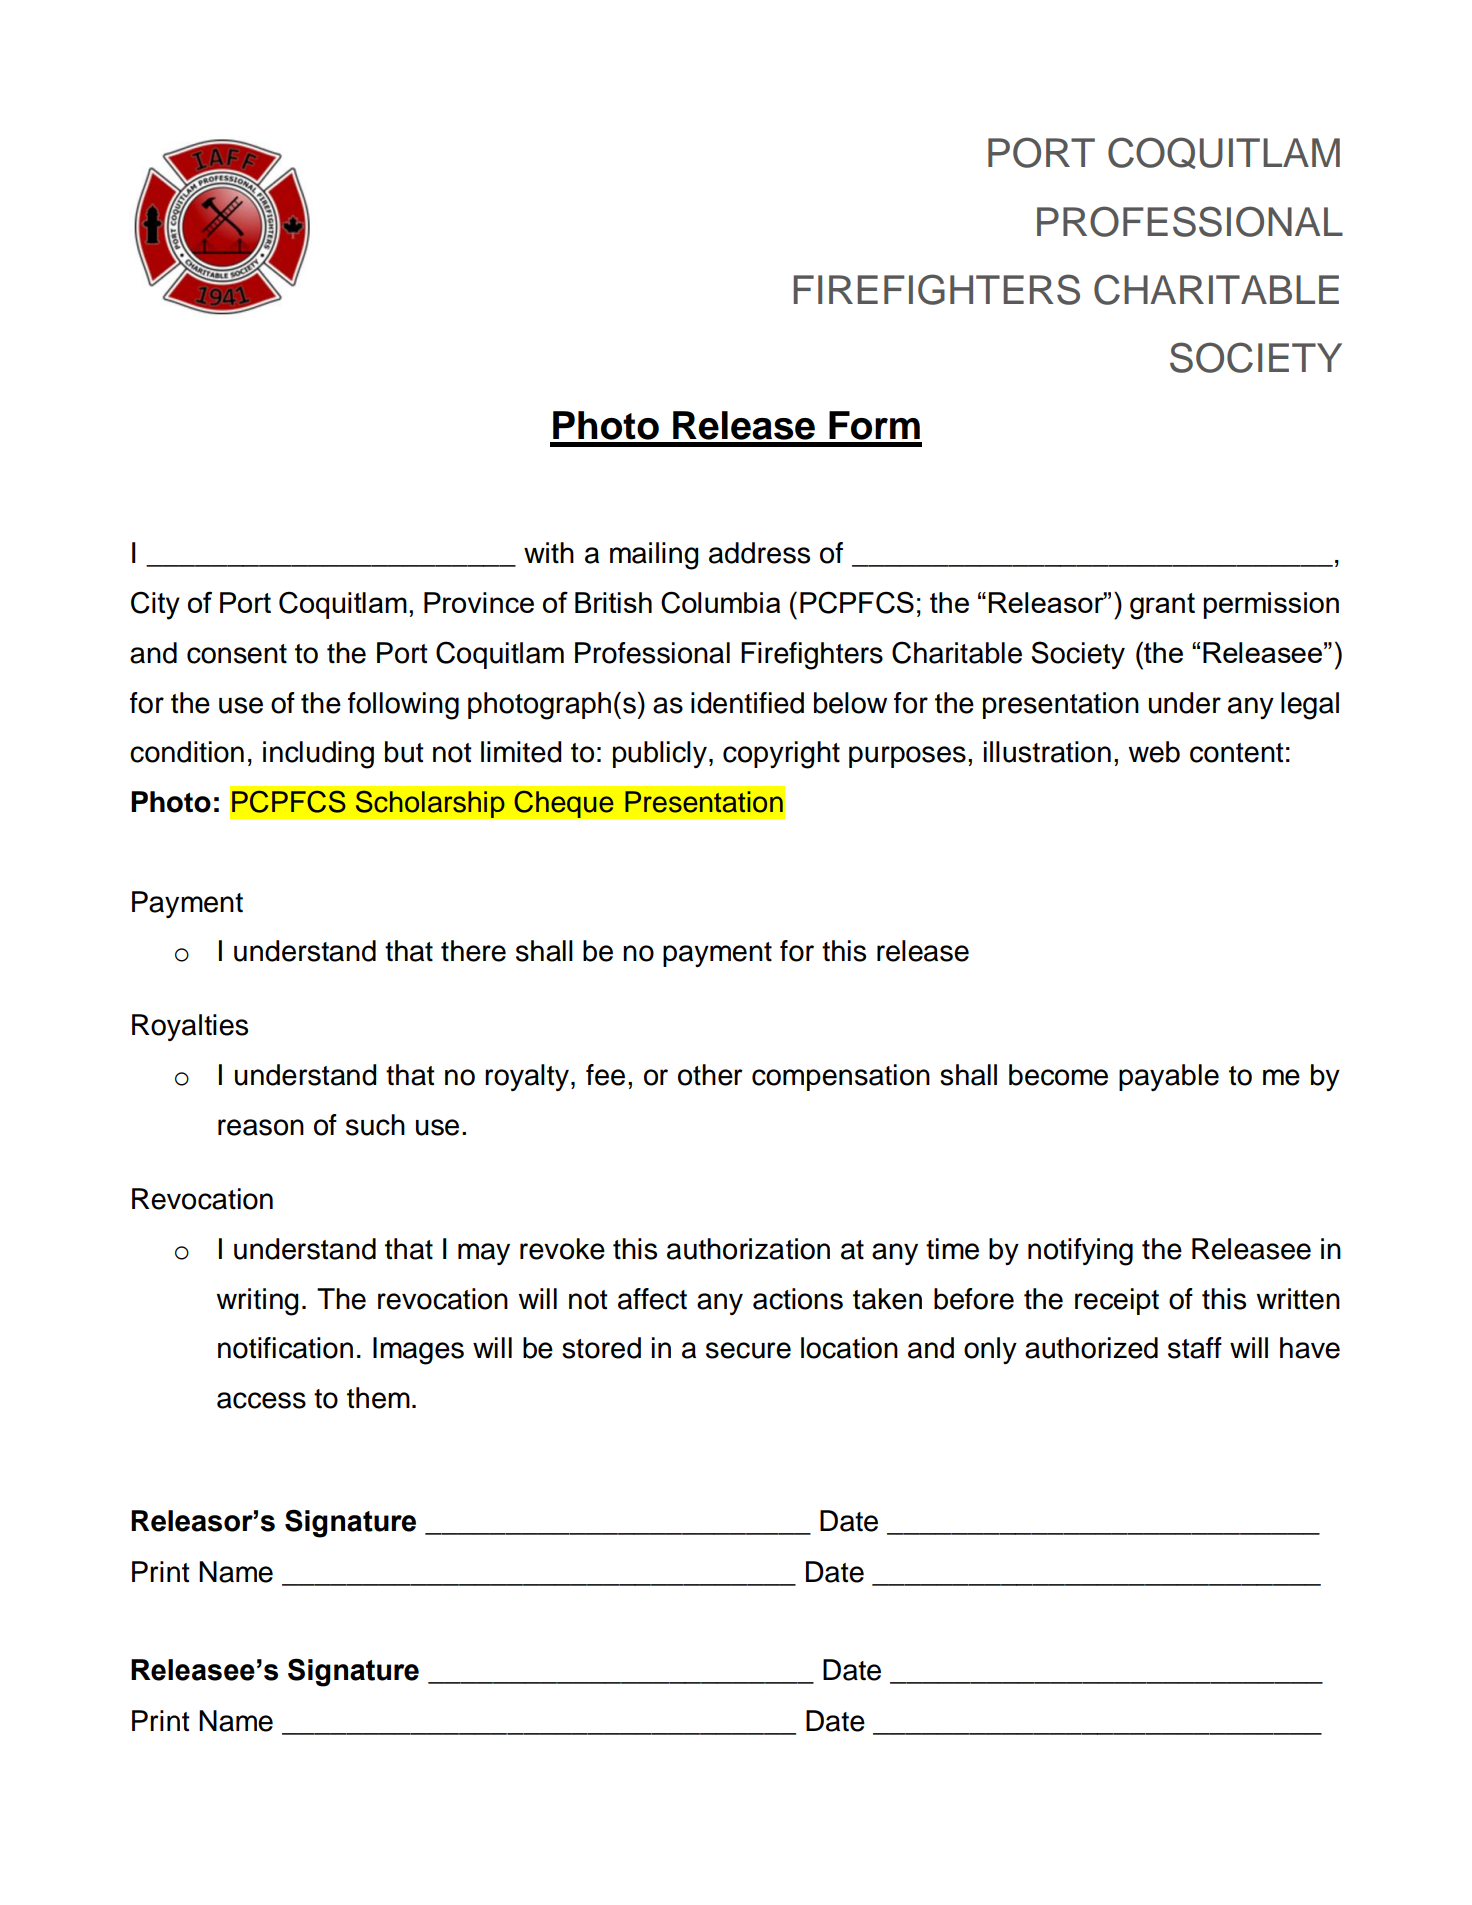  What do you see at coordinates (285, 1348) in the page?
I see `notification` at bounding box center [285, 1348].
